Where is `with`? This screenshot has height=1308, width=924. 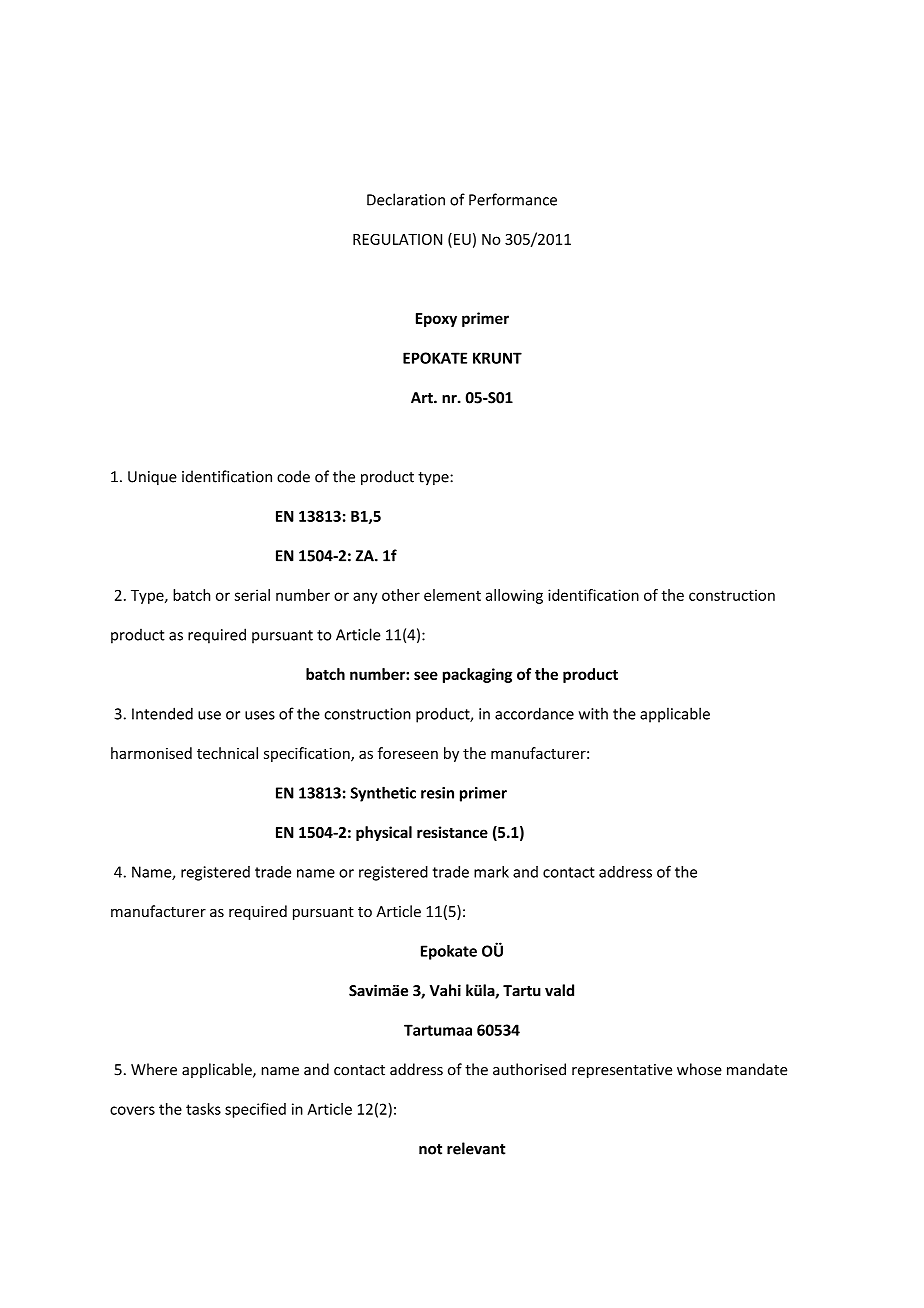 with is located at coordinates (593, 713).
